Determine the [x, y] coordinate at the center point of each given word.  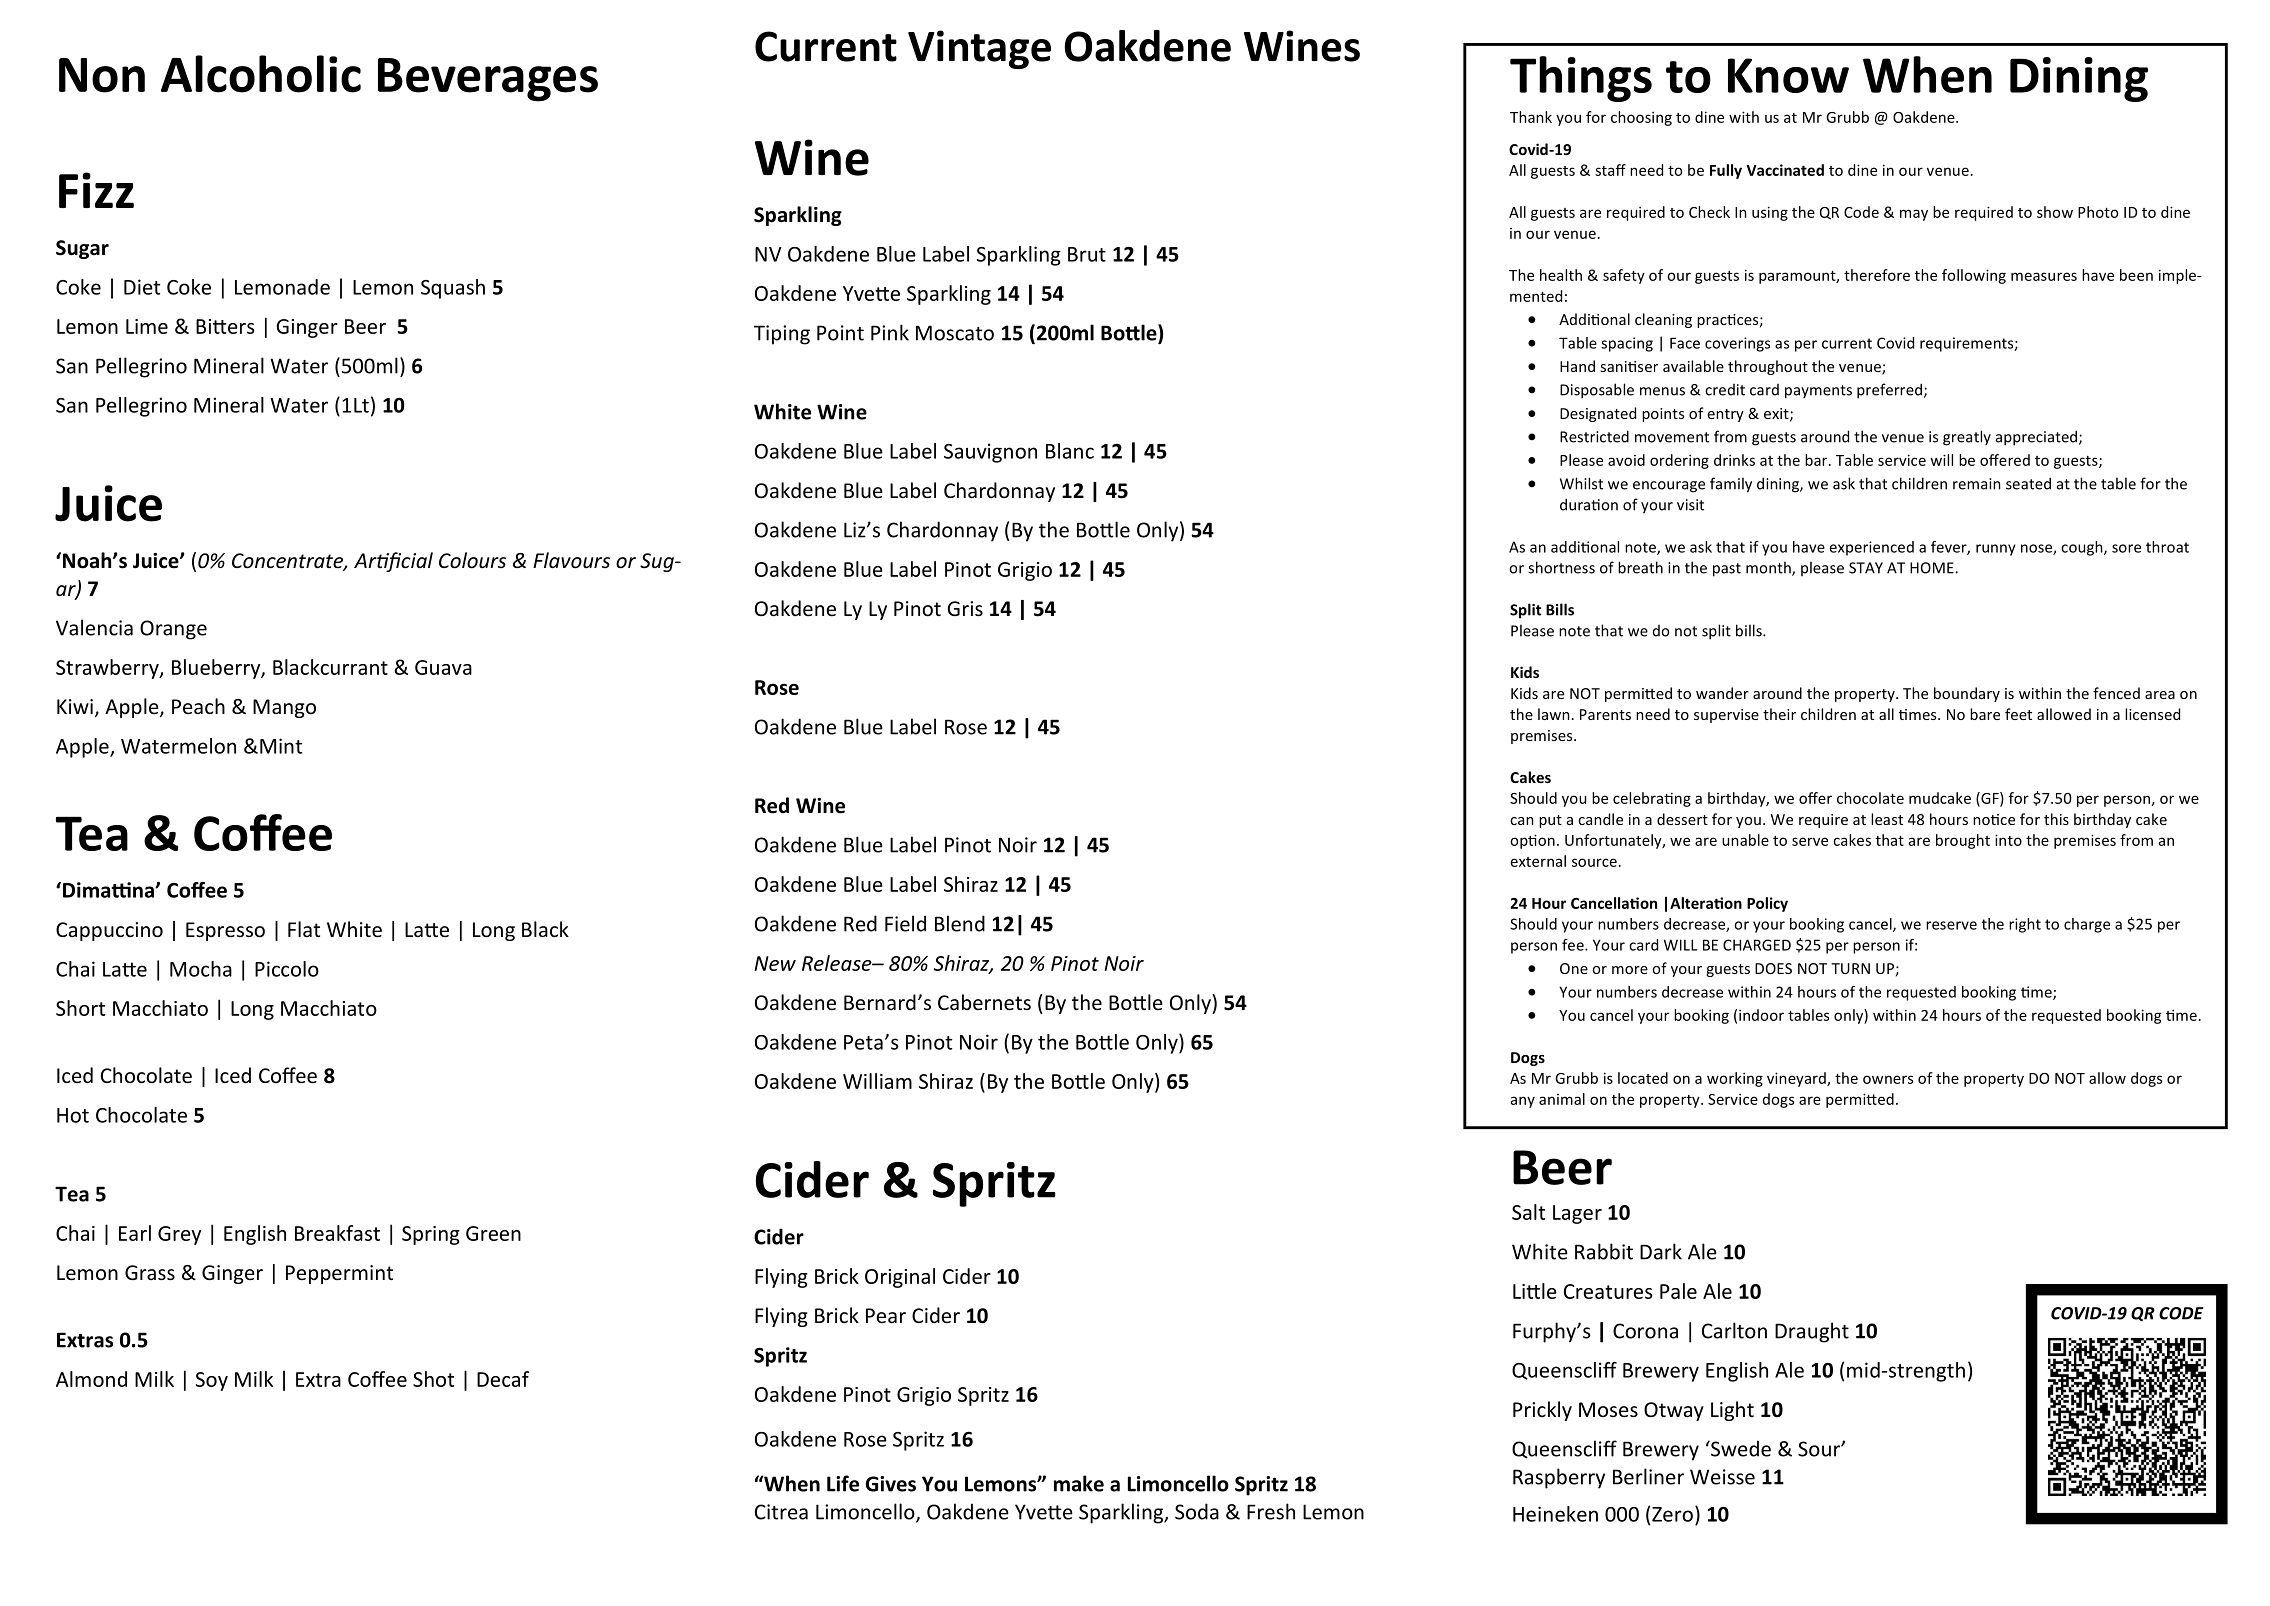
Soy [212, 1381]
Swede [1740, 1448]
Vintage [979, 49]
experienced [1871, 548]
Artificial [393, 562]
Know [1788, 75]
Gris [965, 609]
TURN [1850, 968]
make [1079, 1483]
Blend [960, 923]
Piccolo [287, 969]
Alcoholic [261, 74]
